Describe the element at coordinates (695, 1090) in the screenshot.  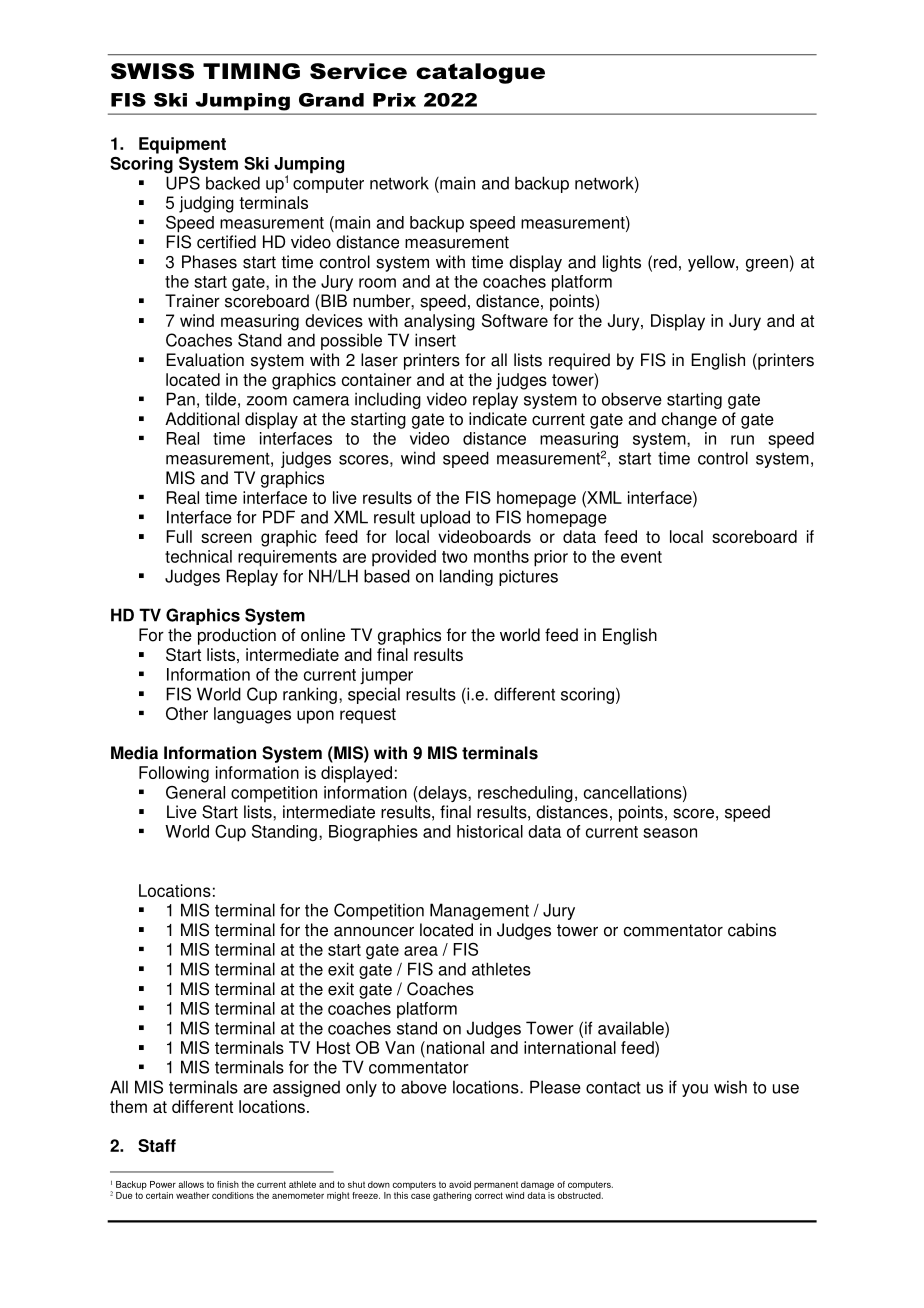
I see `you` at that location.
